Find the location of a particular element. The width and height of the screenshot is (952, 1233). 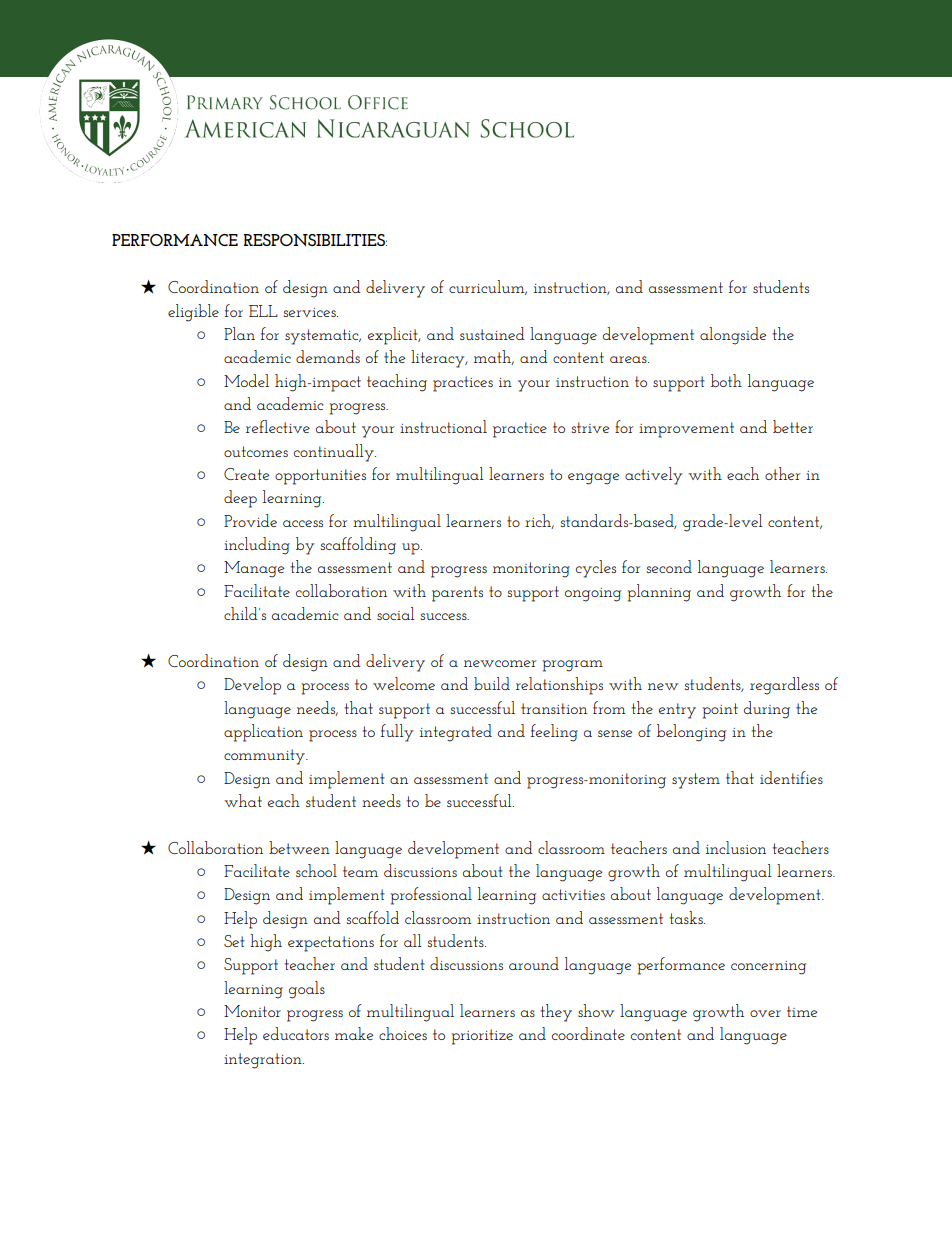

parents is located at coordinates (457, 594).
